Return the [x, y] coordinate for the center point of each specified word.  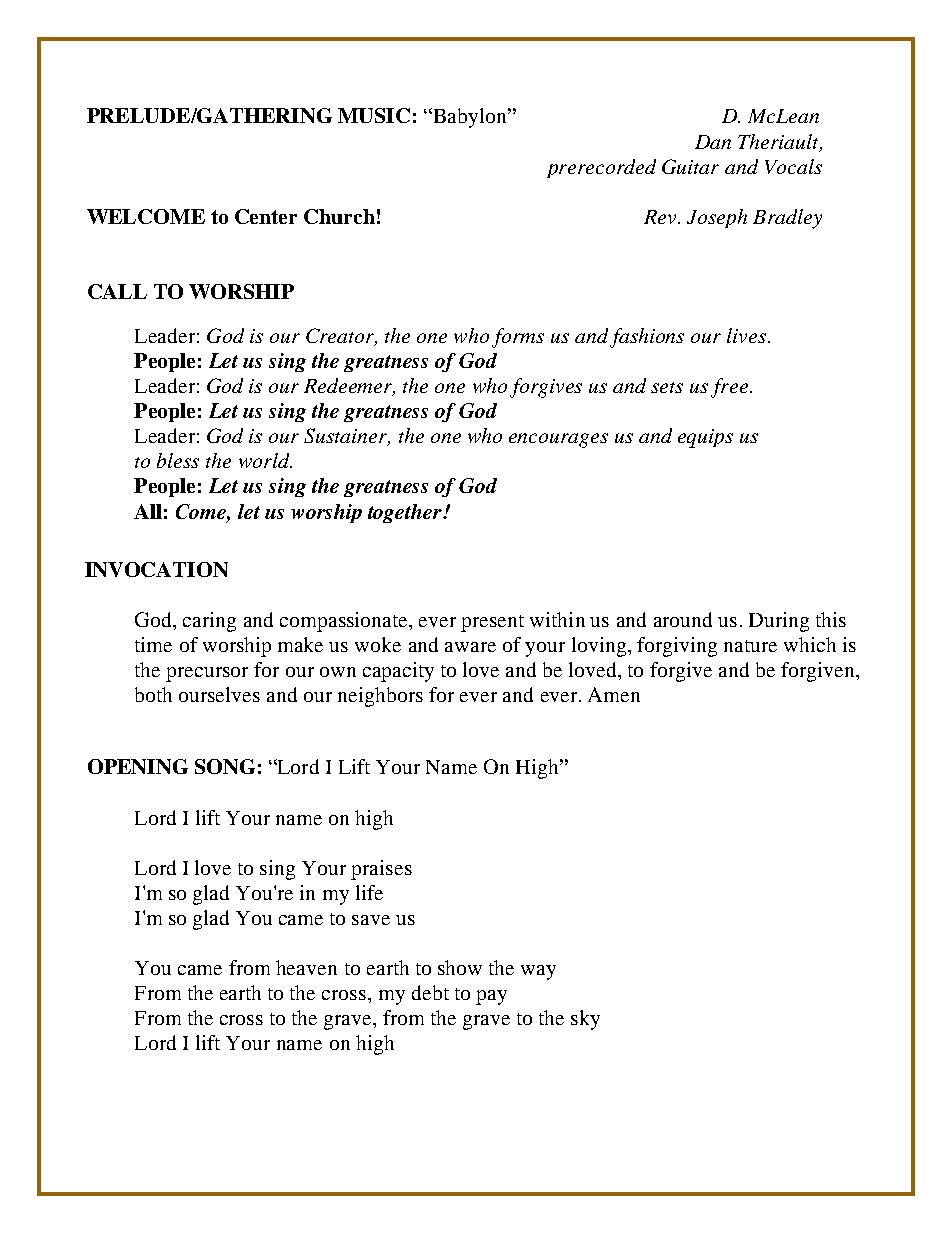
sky [585, 1020]
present [492, 623]
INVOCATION [156, 569]
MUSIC [374, 115]
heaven [306, 967]
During [779, 622]
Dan [713, 142]
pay [491, 997]
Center [266, 216]
